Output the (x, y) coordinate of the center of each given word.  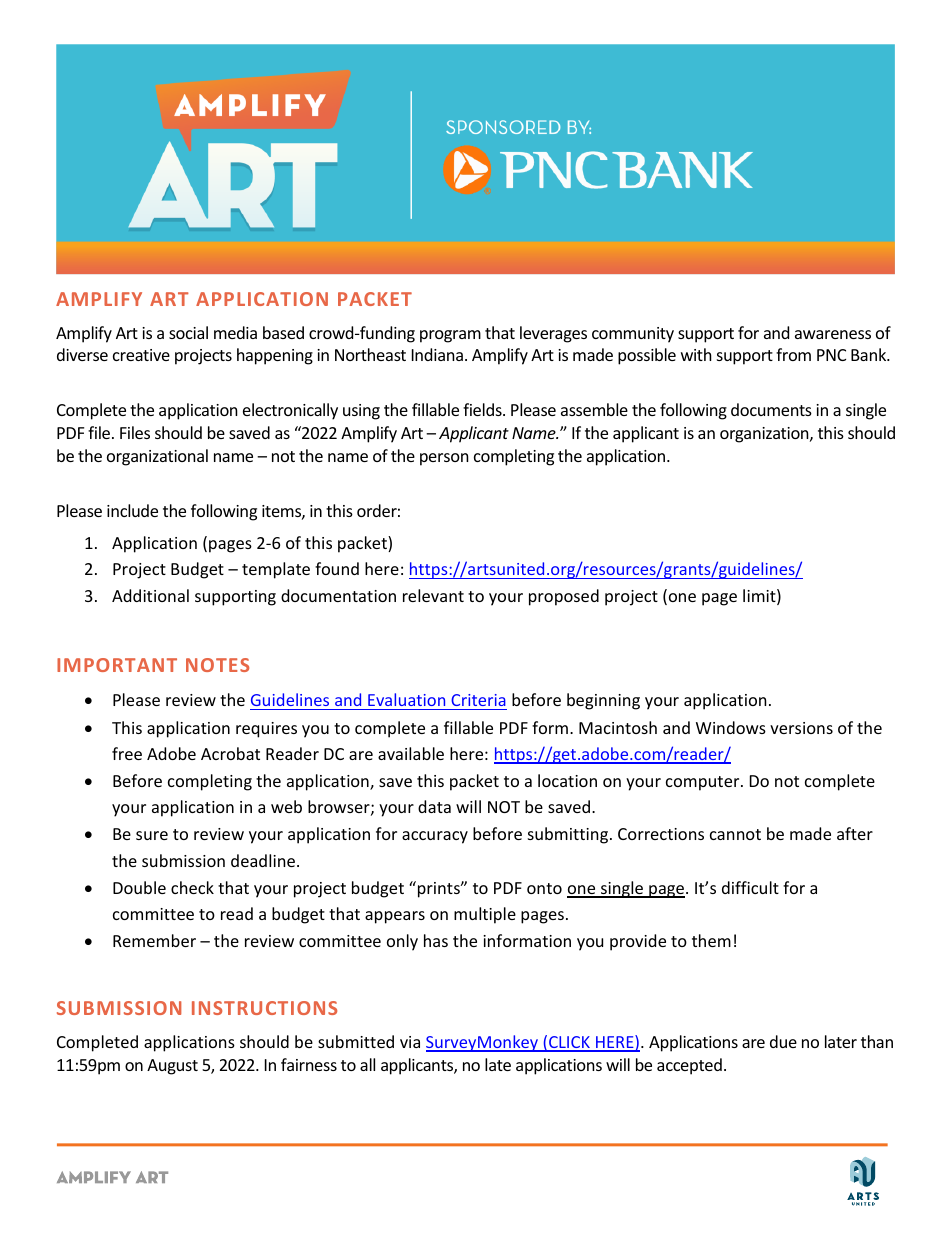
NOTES (217, 665)
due (783, 1041)
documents (771, 409)
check (192, 887)
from (793, 354)
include (132, 510)
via (410, 1042)
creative (141, 355)
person (444, 459)
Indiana (437, 354)
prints (438, 889)
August (172, 1067)
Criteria (478, 700)
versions (801, 728)
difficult (750, 887)
